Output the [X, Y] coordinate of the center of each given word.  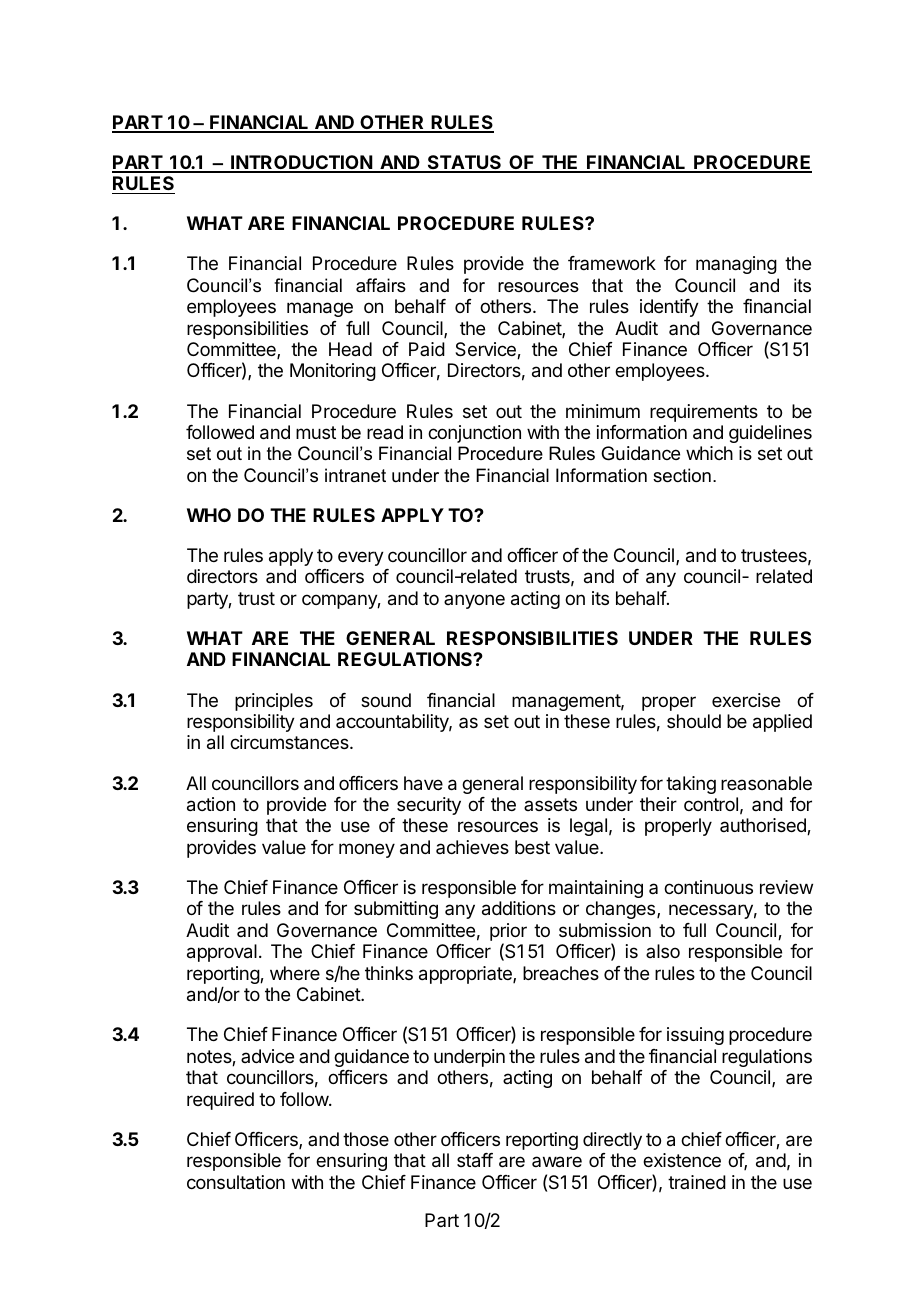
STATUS [464, 163]
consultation [236, 1182]
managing [736, 265]
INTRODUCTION [301, 163]
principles [274, 702]
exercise [746, 700]
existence [682, 1160]
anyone [474, 601]
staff [475, 1160]
